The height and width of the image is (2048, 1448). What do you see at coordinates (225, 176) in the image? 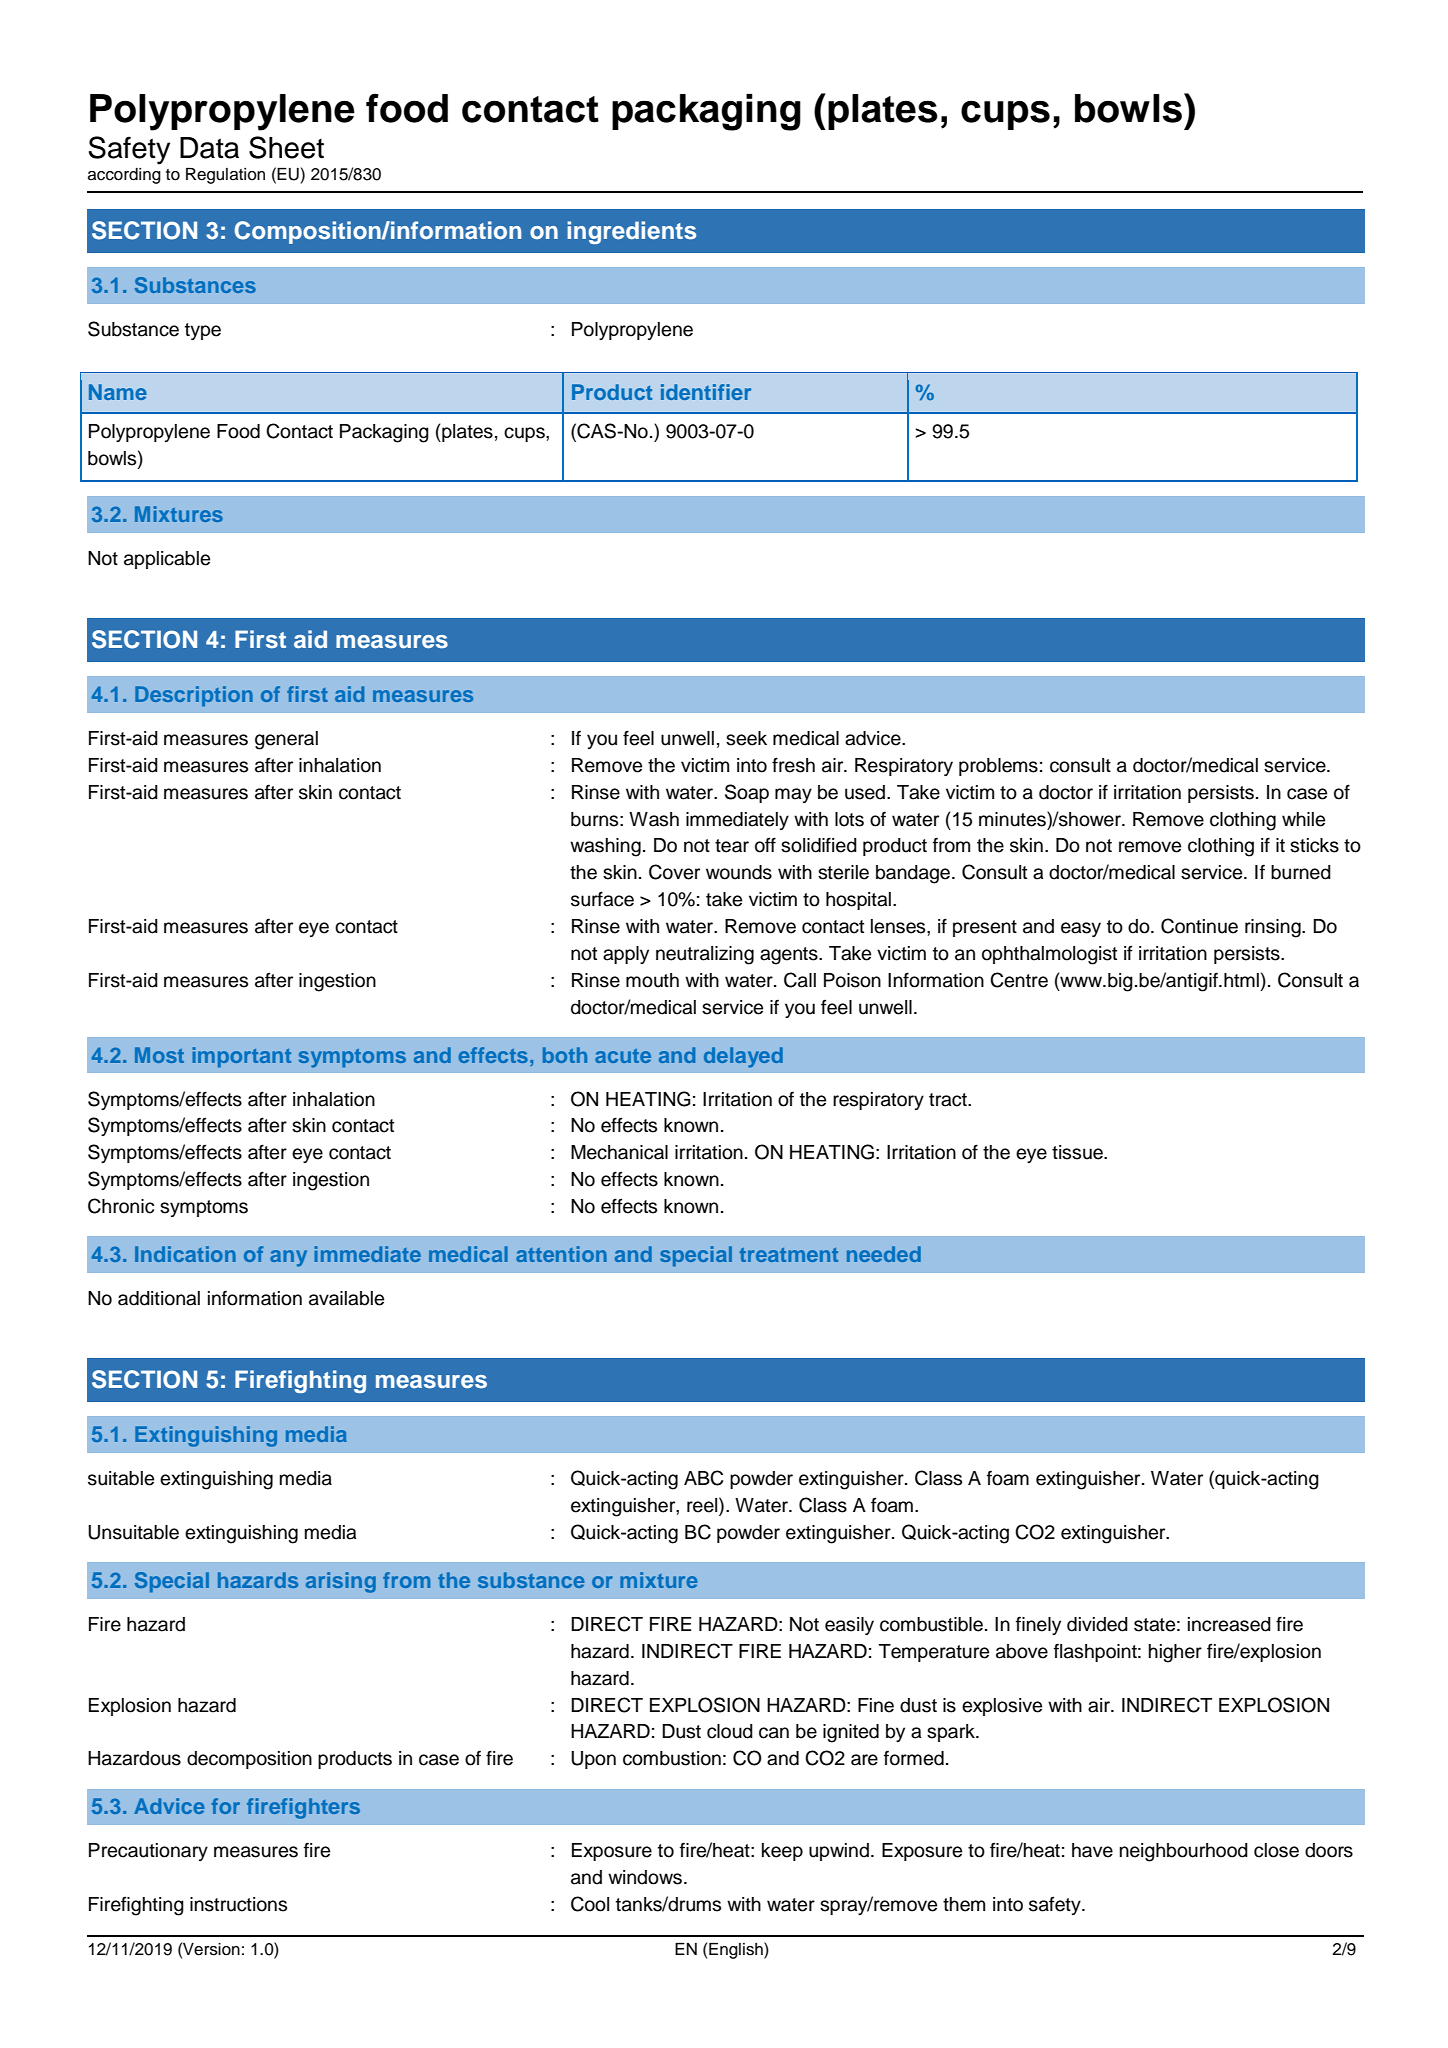
I see `Regulation` at bounding box center [225, 176].
